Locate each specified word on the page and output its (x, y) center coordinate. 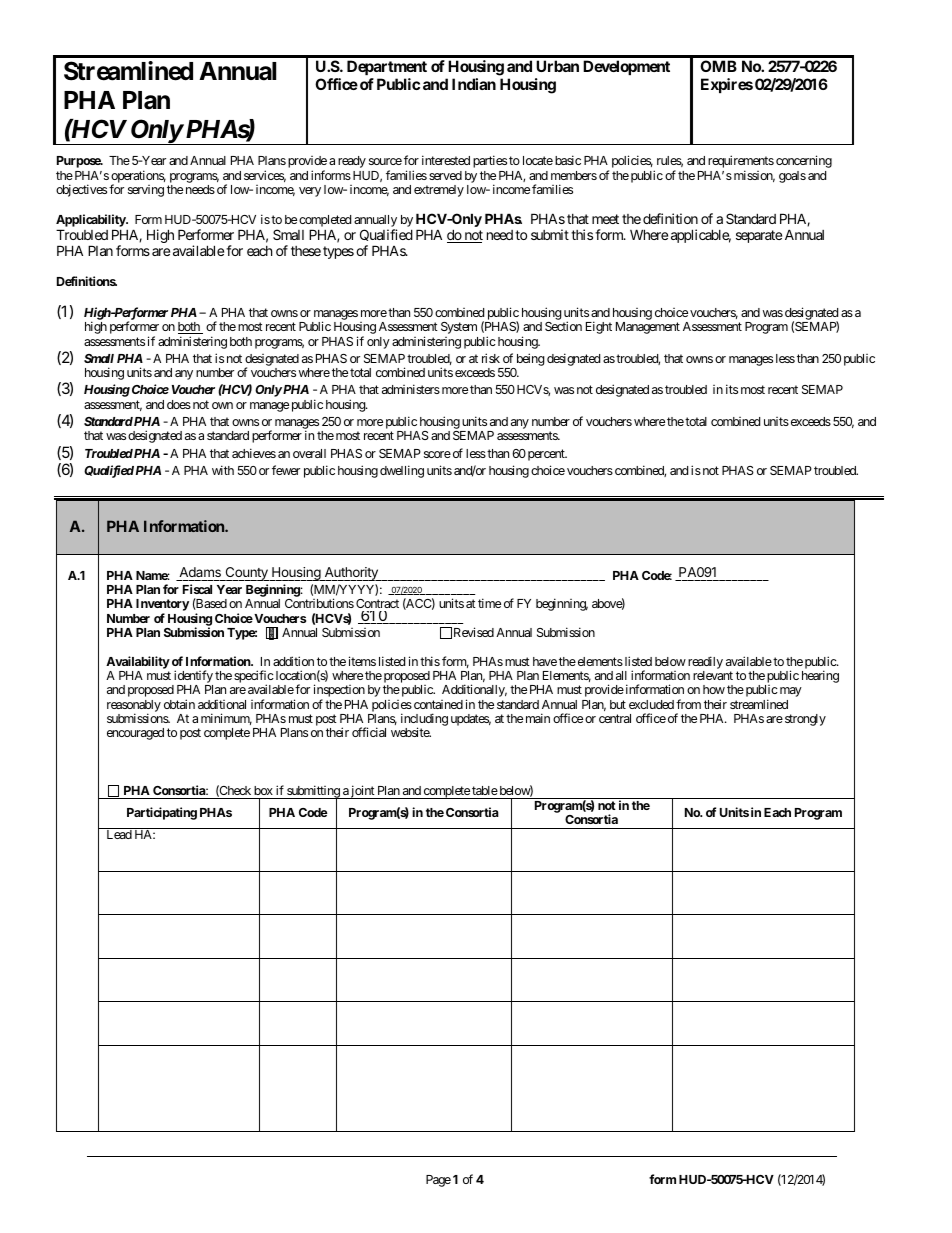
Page (438, 1181)
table (485, 790)
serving (146, 191)
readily (705, 662)
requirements (741, 163)
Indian (474, 84)
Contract (377, 603)
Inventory (162, 606)
